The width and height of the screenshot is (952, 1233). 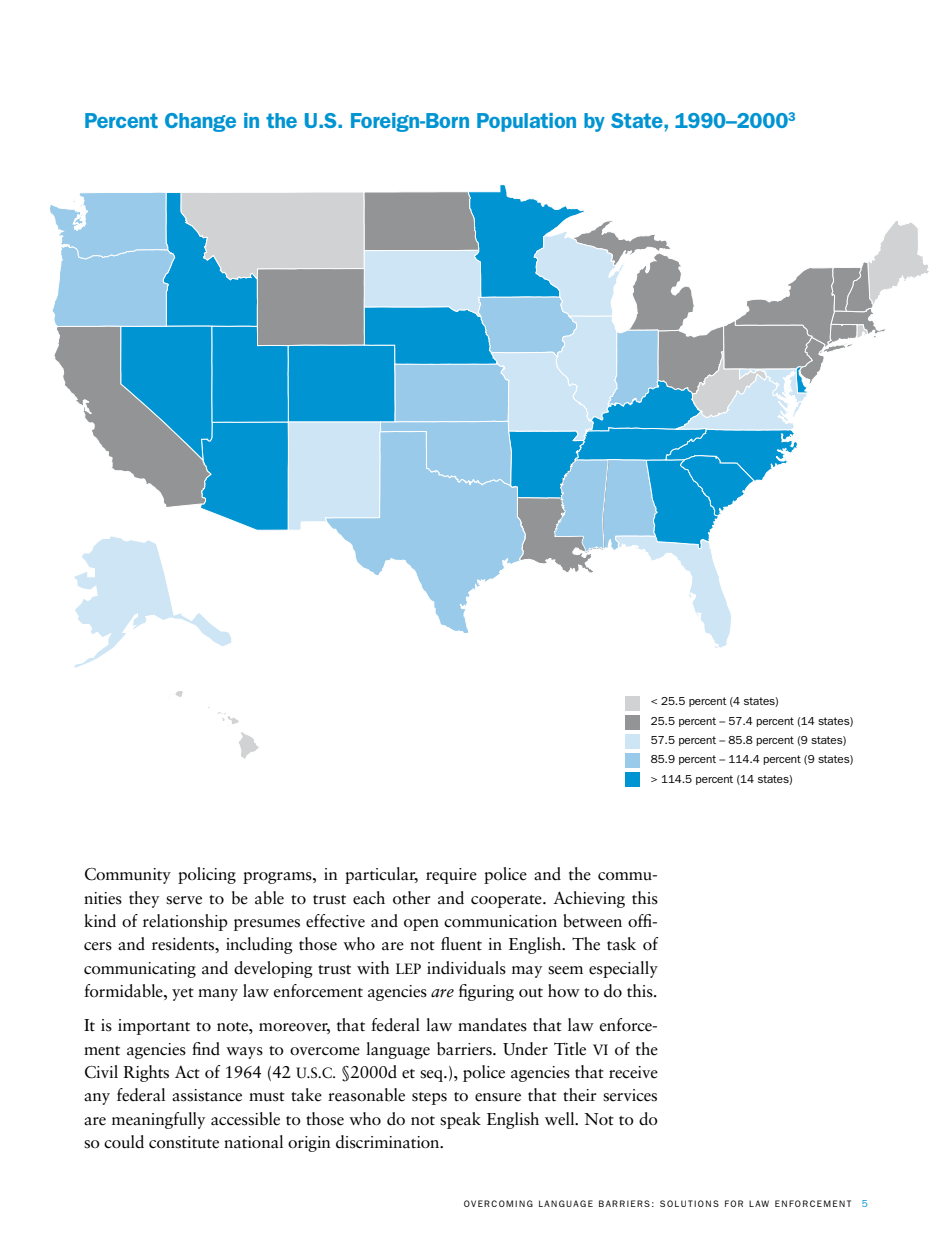 What do you see at coordinates (207, 875) in the screenshot?
I see `policing` at bounding box center [207, 875].
